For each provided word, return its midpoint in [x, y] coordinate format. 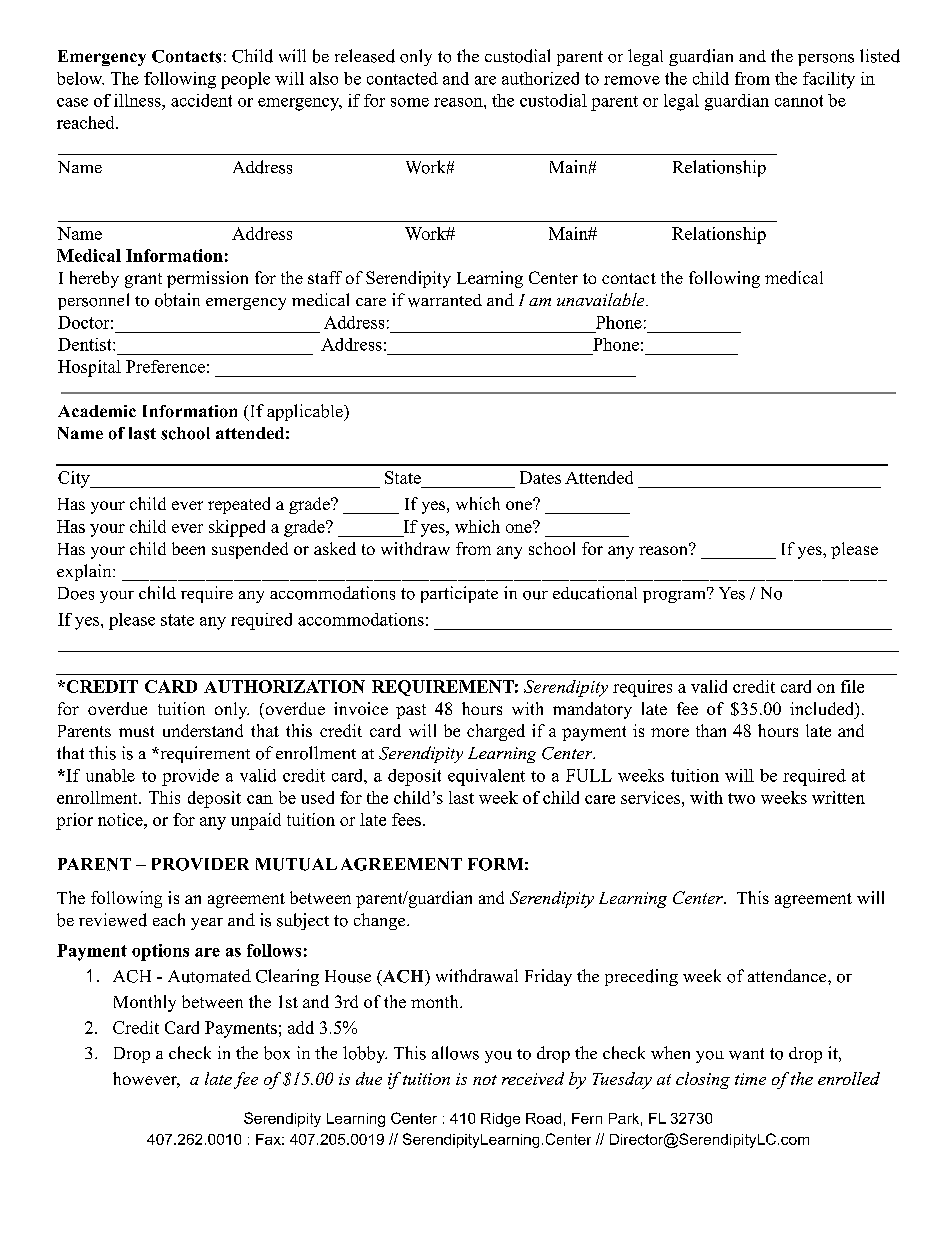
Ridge [500, 1120]
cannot [799, 101]
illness [138, 100]
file [852, 686]
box [277, 1053]
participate [459, 594]
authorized [540, 78]
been [188, 548]
